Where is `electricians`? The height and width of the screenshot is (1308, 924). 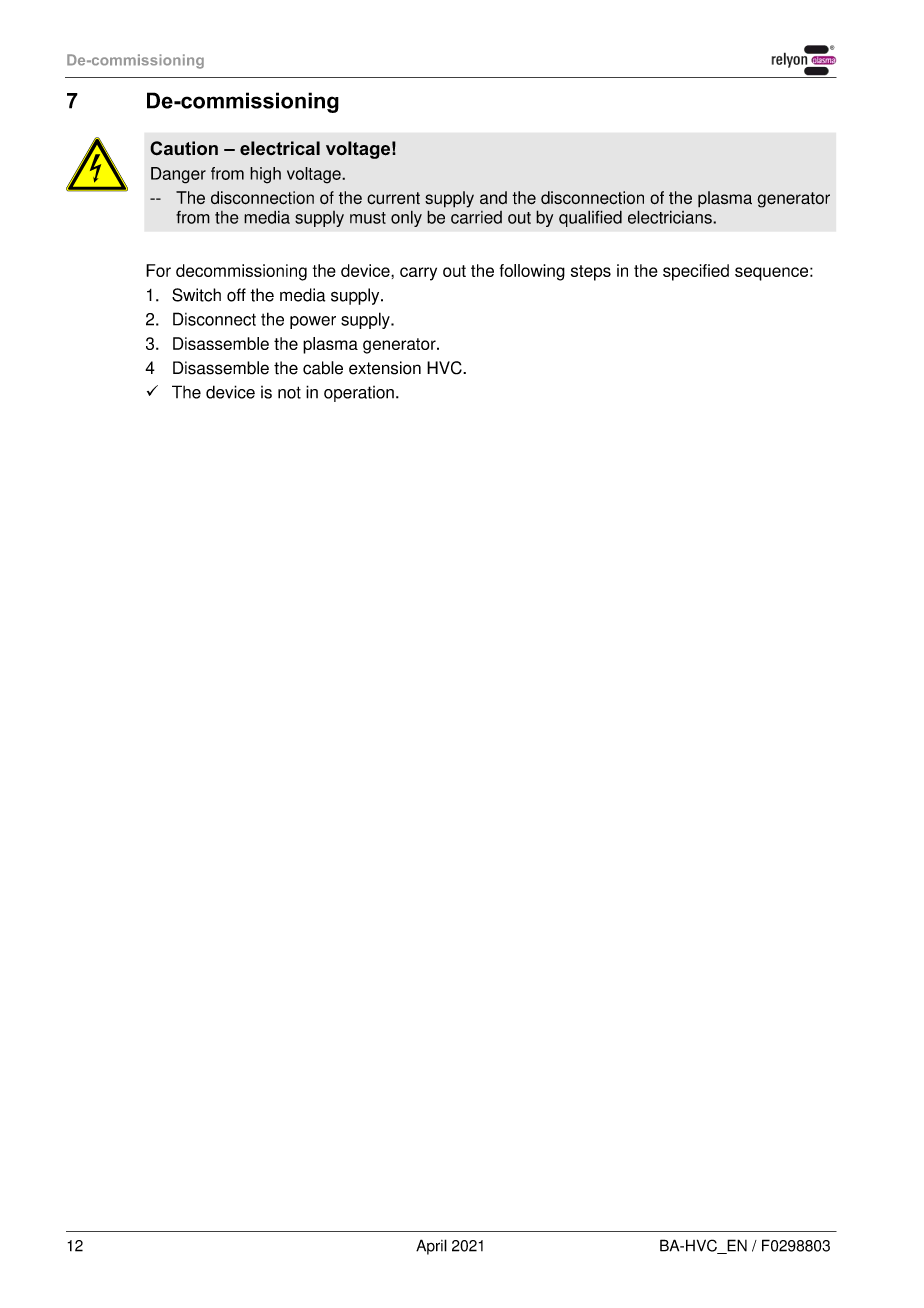 electricians is located at coordinates (671, 217).
